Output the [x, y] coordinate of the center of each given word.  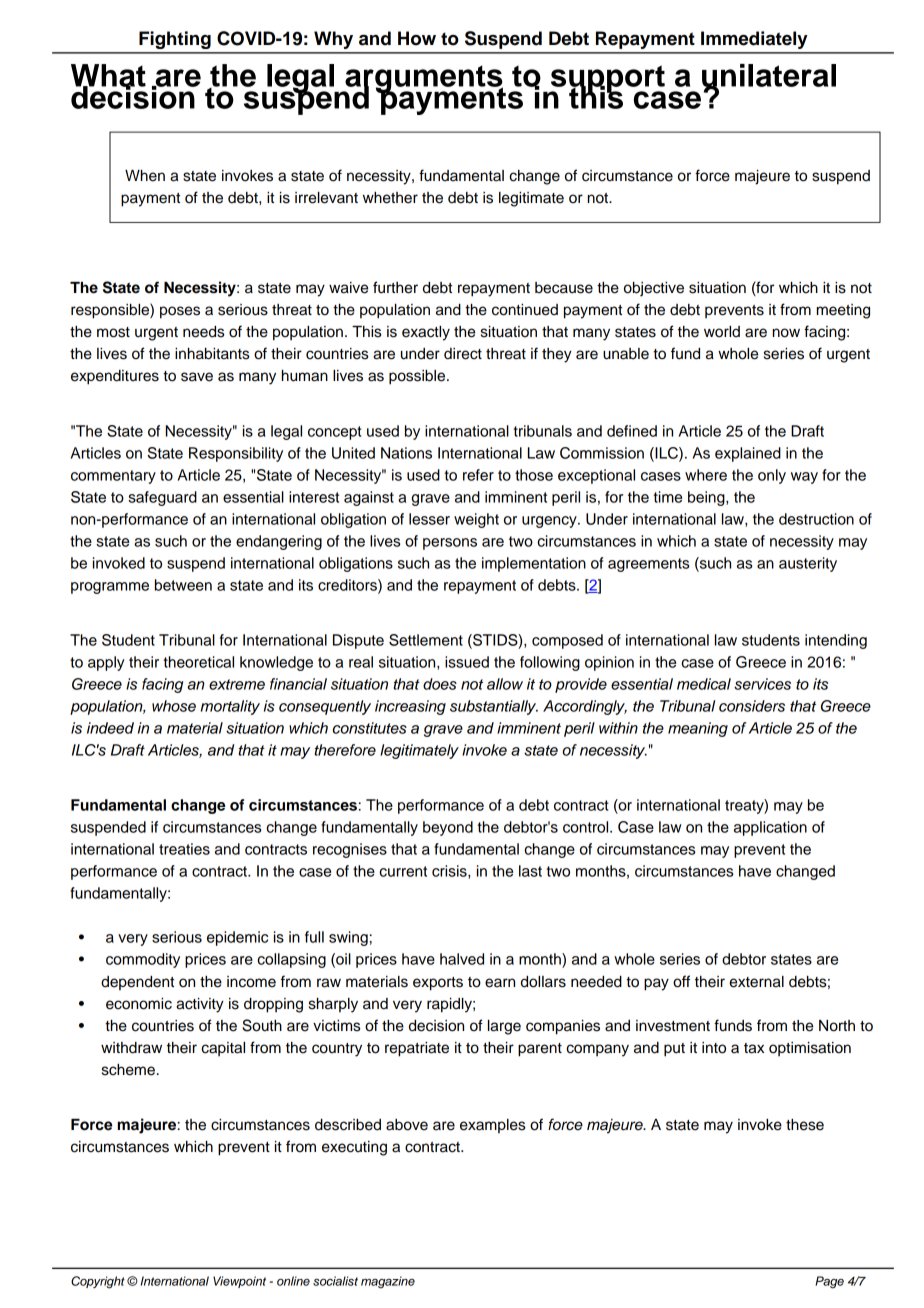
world [722, 332]
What [108, 76]
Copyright [98, 1282]
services [762, 684]
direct [463, 354]
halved [462, 959]
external [756, 982]
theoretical [198, 662]
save [197, 377]
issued [467, 662]
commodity [143, 960]
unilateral [769, 76]
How [417, 38]
